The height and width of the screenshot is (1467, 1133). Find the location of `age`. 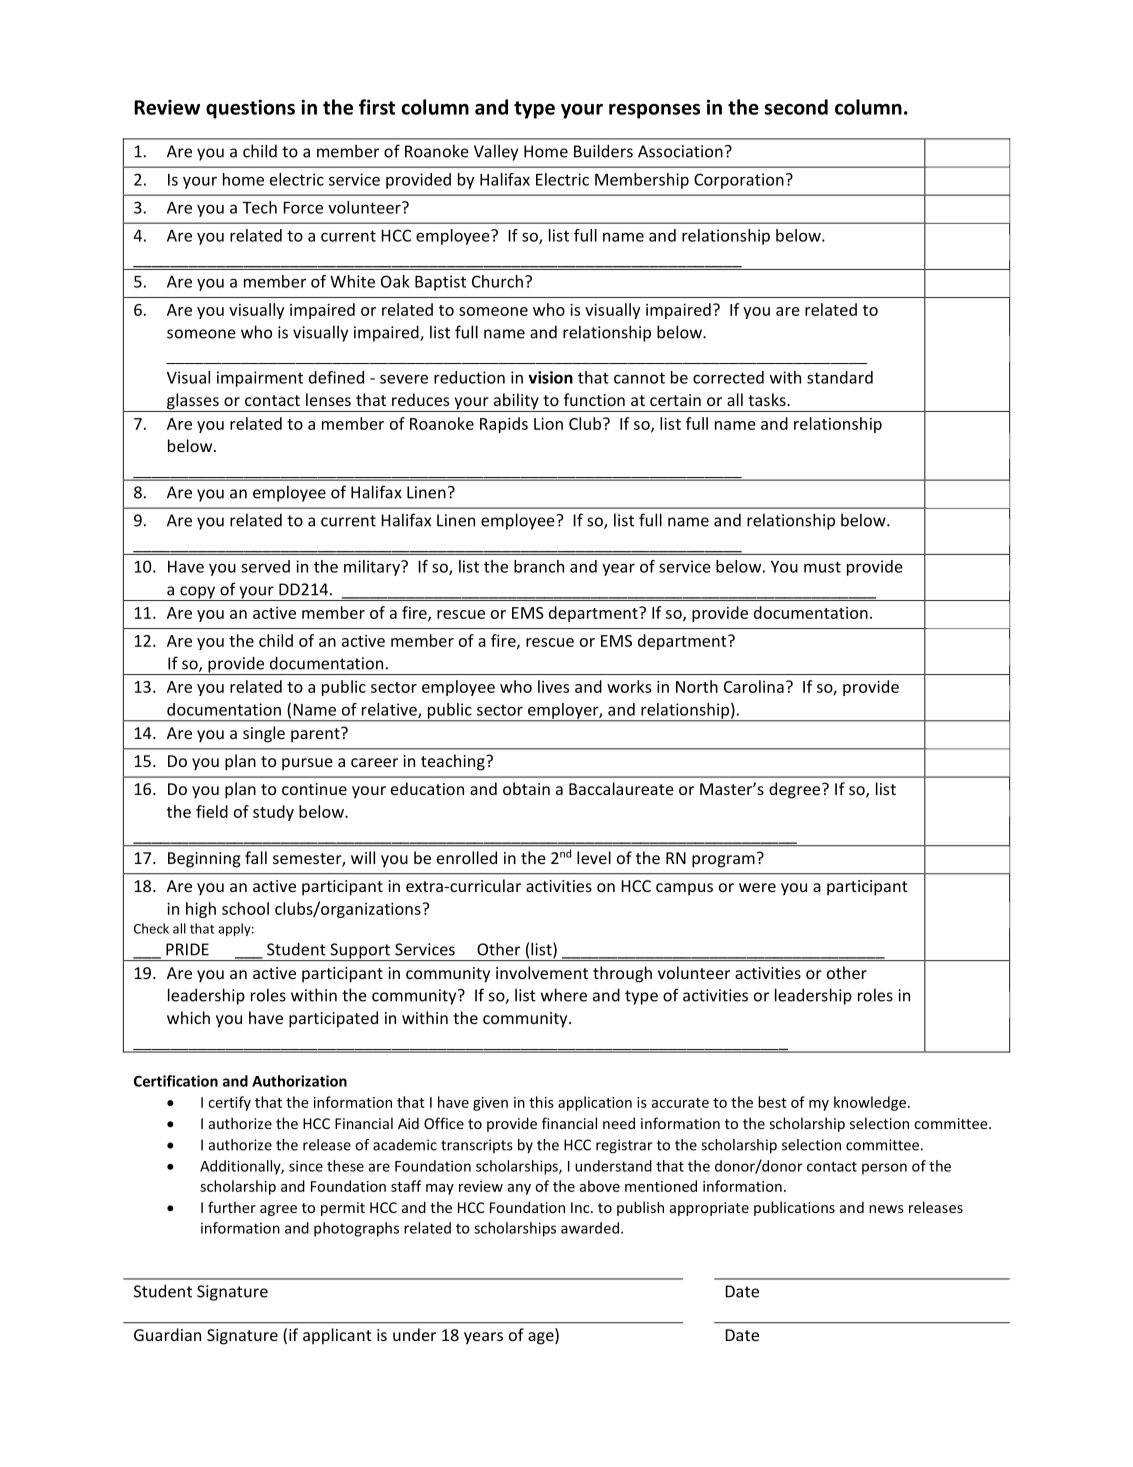

age is located at coordinates (542, 1338).
